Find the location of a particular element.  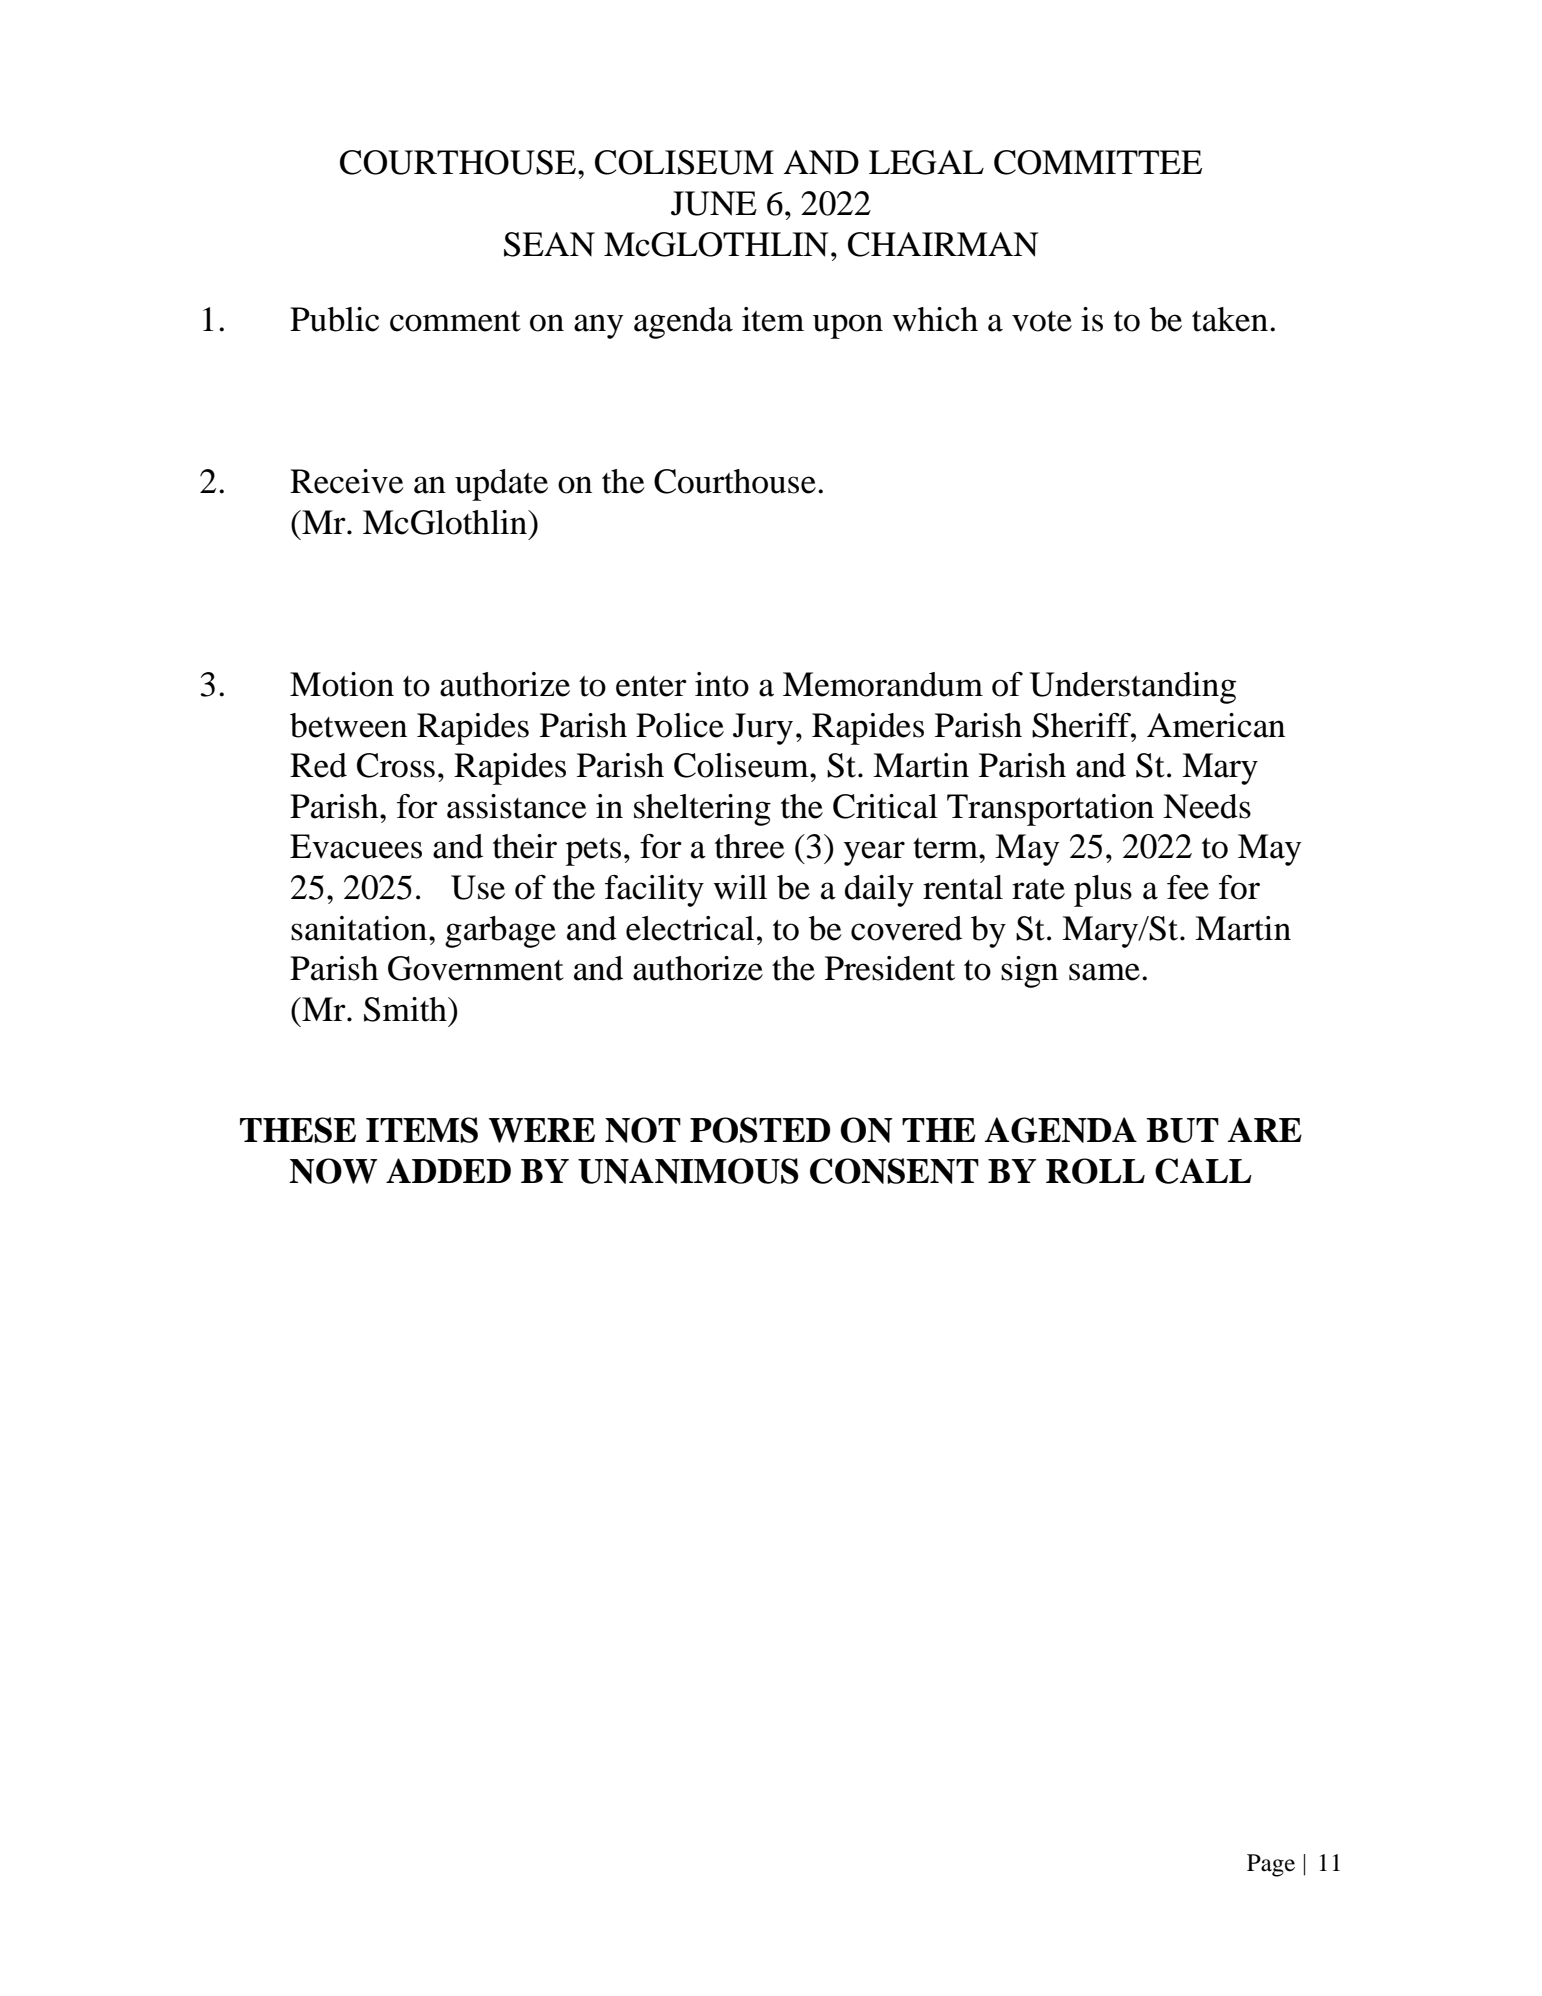

COMMITTEE is located at coordinates (1098, 162).
